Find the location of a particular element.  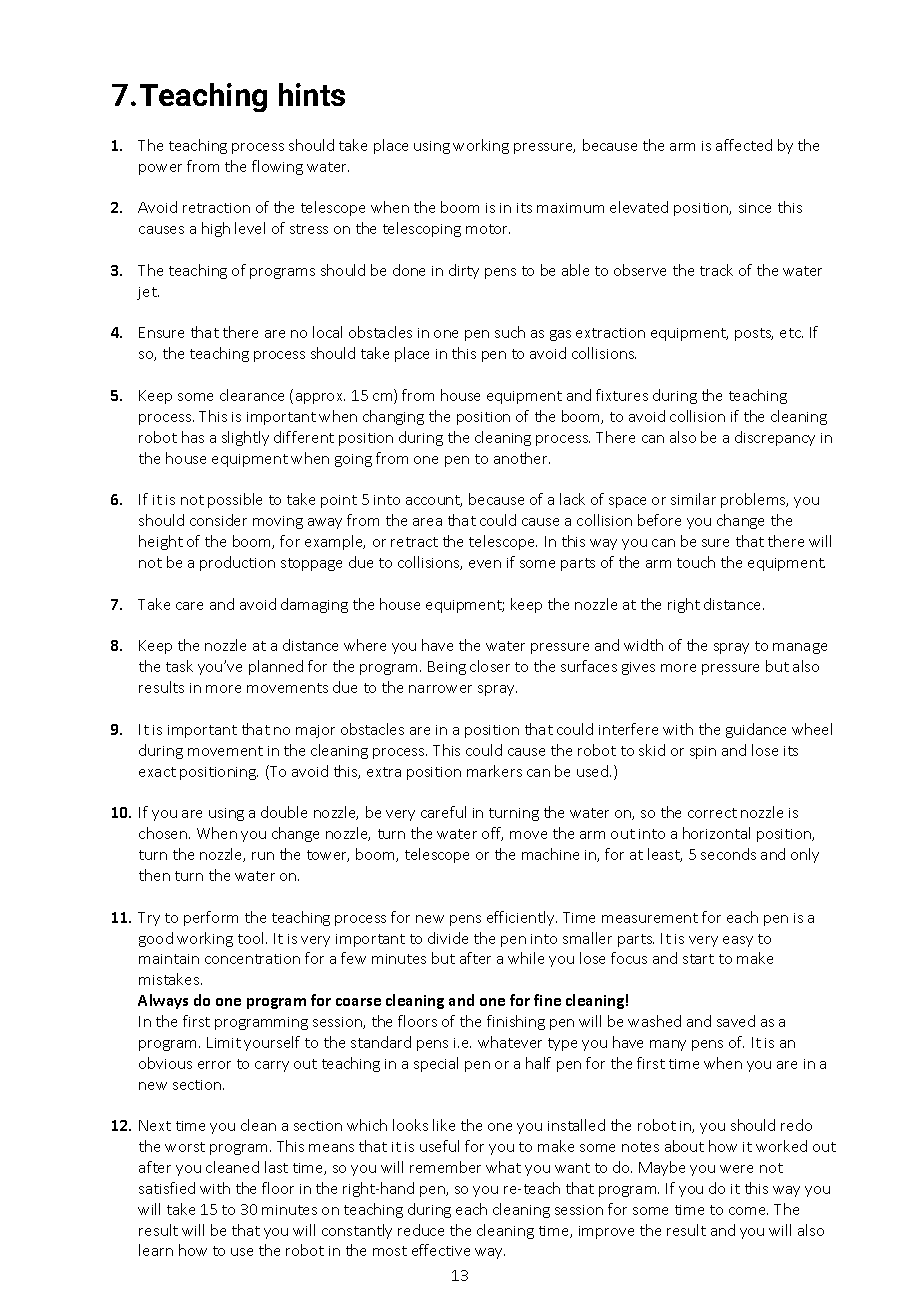

affected is located at coordinates (744, 145).
